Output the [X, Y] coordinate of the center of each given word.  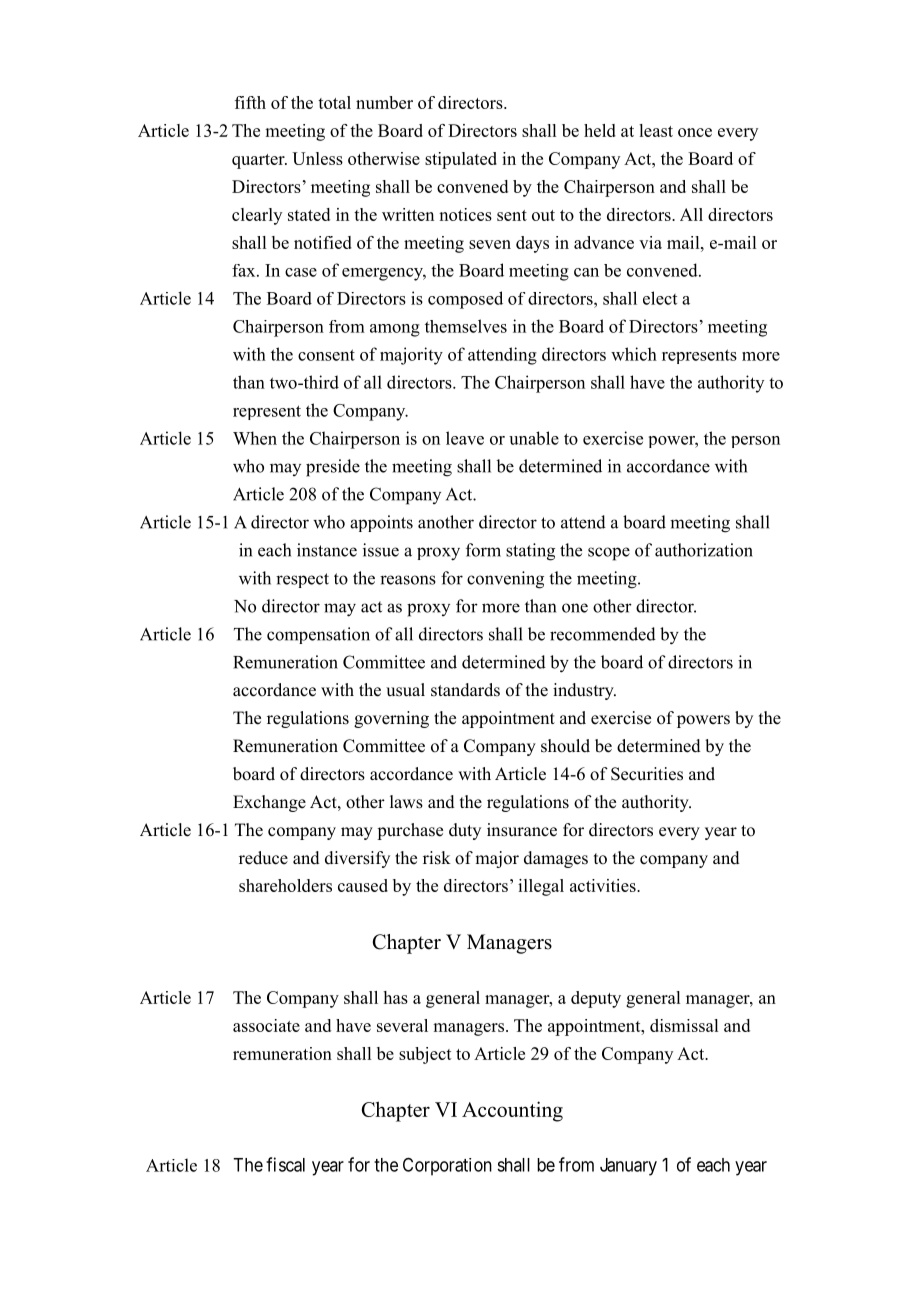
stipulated [461, 160]
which [634, 354]
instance [327, 550]
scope [609, 554]
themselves [466, 326]
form [483, 550]
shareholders [285, 885]
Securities [647, 774]
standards [465, 690]
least [656, 130]
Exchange [269, 803]
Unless [317, 158]
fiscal [285, 1164]
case [301, 272]
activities [604, 885]
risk [437, 858]
